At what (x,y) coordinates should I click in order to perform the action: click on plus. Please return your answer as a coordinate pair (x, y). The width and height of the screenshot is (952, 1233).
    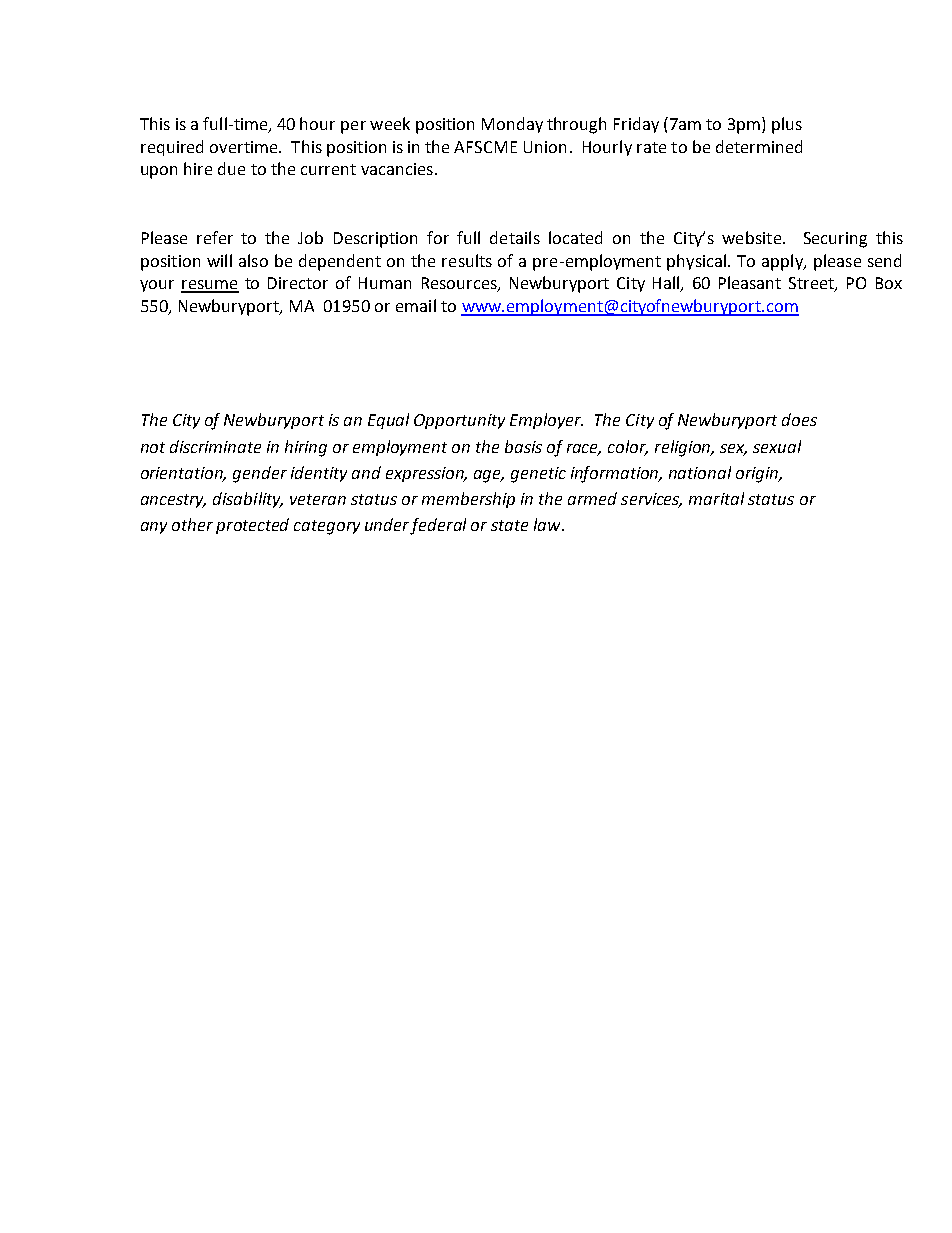
    Looking at the image, I should click on (787, 125).
